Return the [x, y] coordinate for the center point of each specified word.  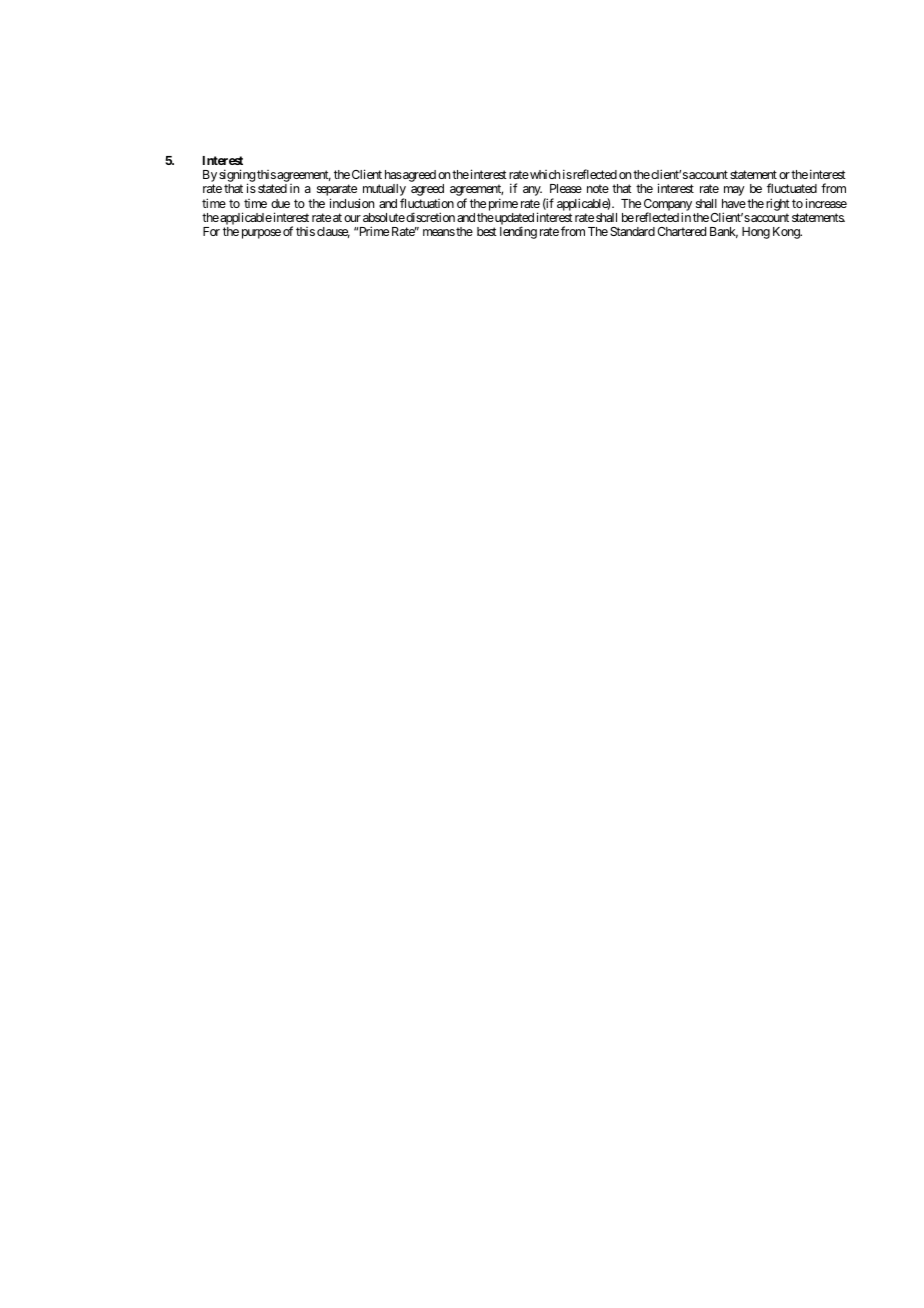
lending [518, 232]
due [280, 203]
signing [237, 177]
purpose [261, 234]
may [734, 191]
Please [566, 188]
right [778, 204]
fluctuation [427, 203]
